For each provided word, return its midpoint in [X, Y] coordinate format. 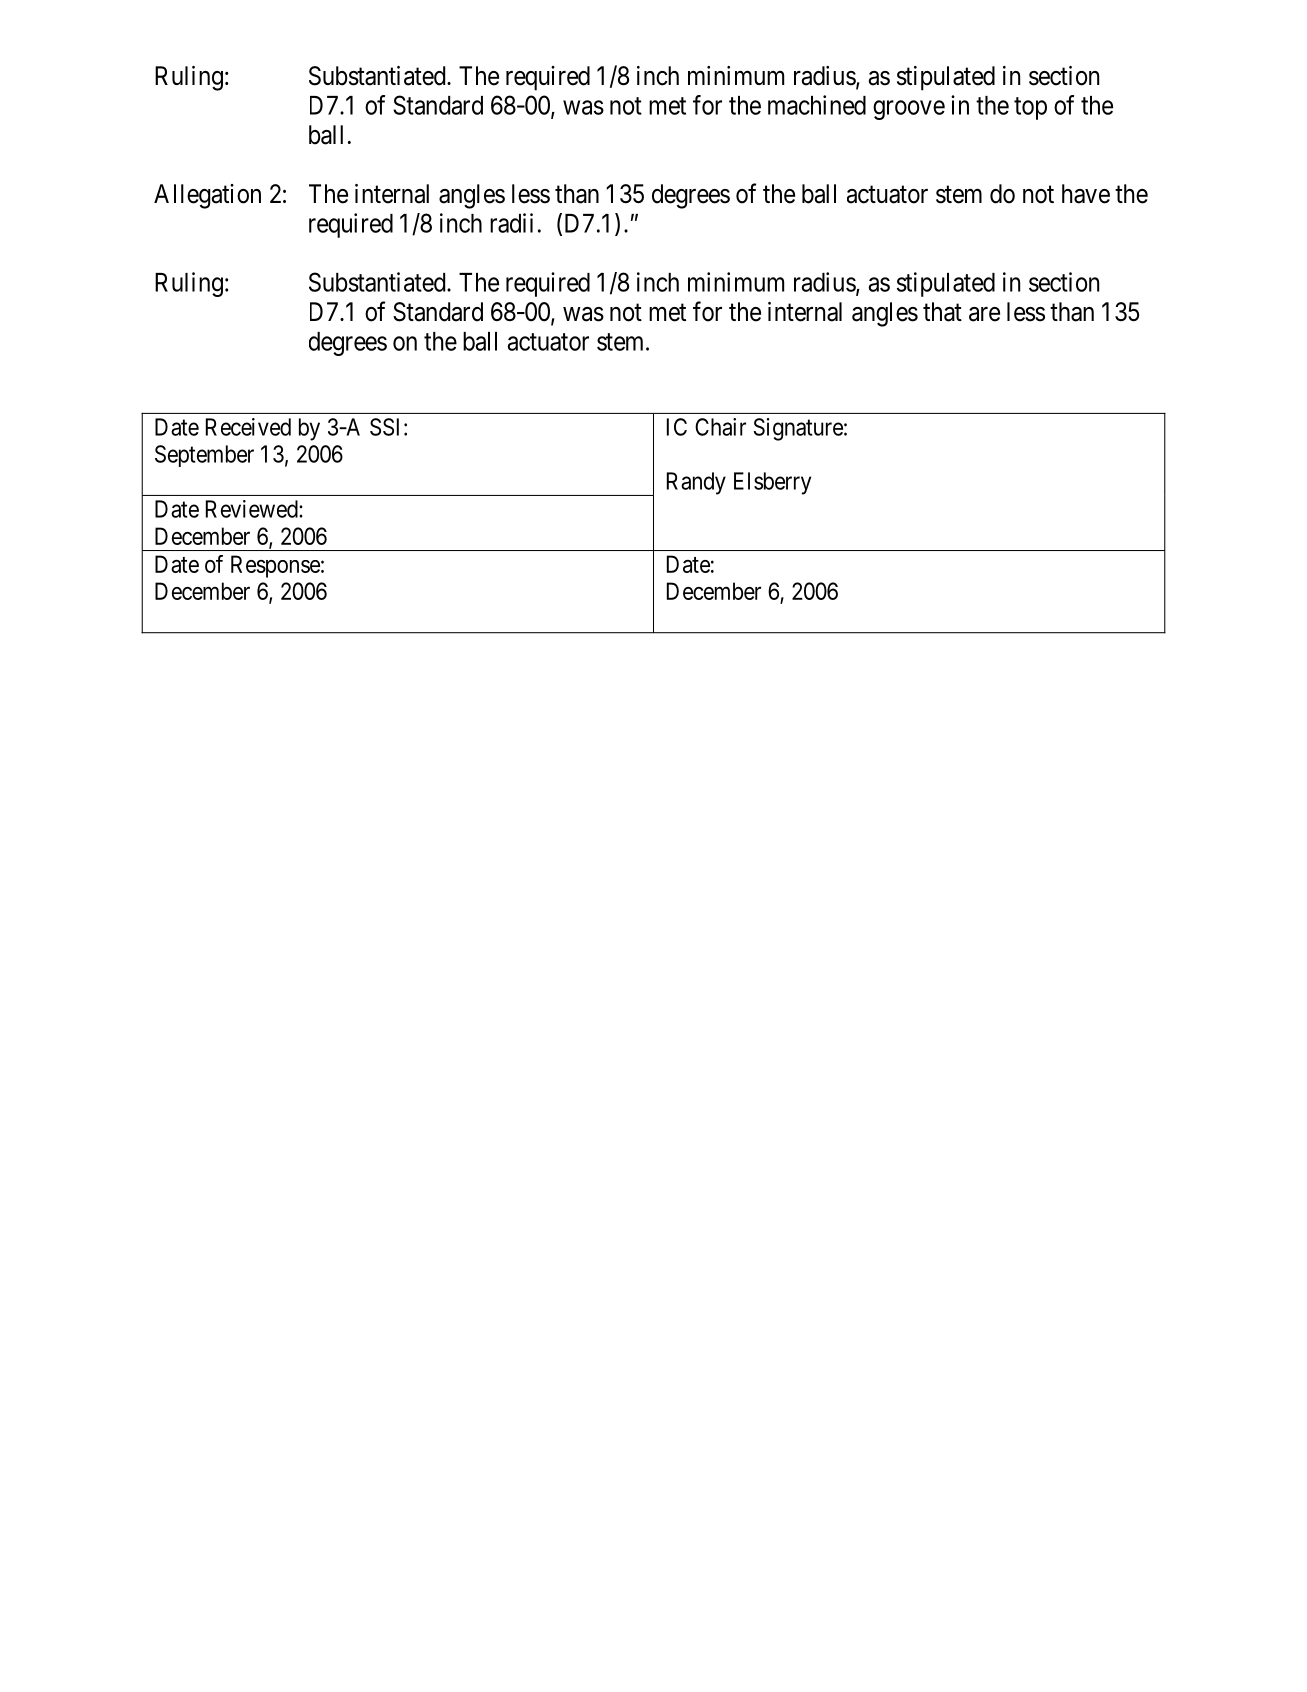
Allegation [207, 196]
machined [817, 105]
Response [275, 566]
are [984, 314]
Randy [696, 483]
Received [248, 427]
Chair [720, 427]
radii [511, 223]
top [1030, 108]
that [942, 312]
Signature [798, 429]
